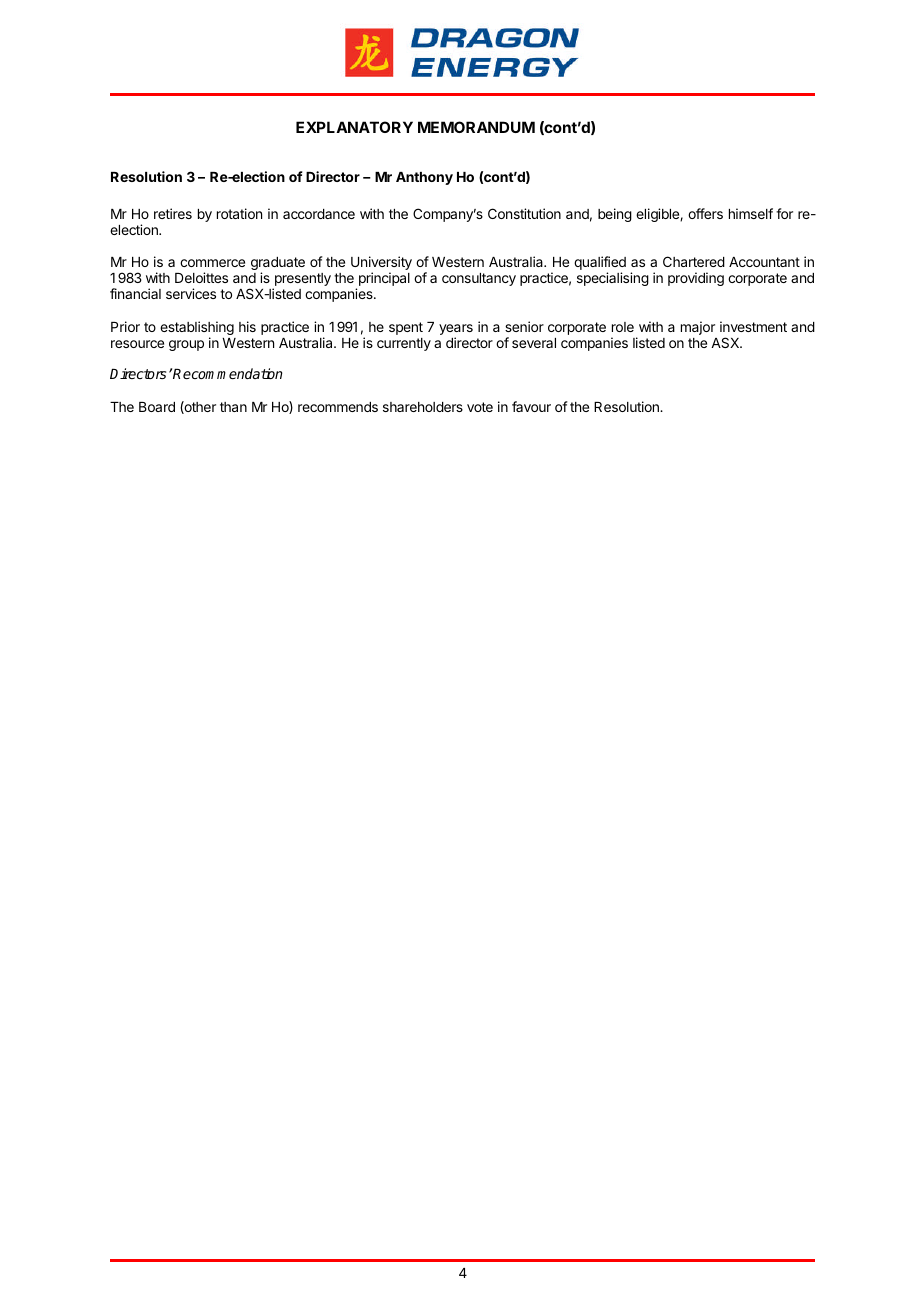 This document has height=1308, width=924. I want to click on commerce, so click(212, 263).
